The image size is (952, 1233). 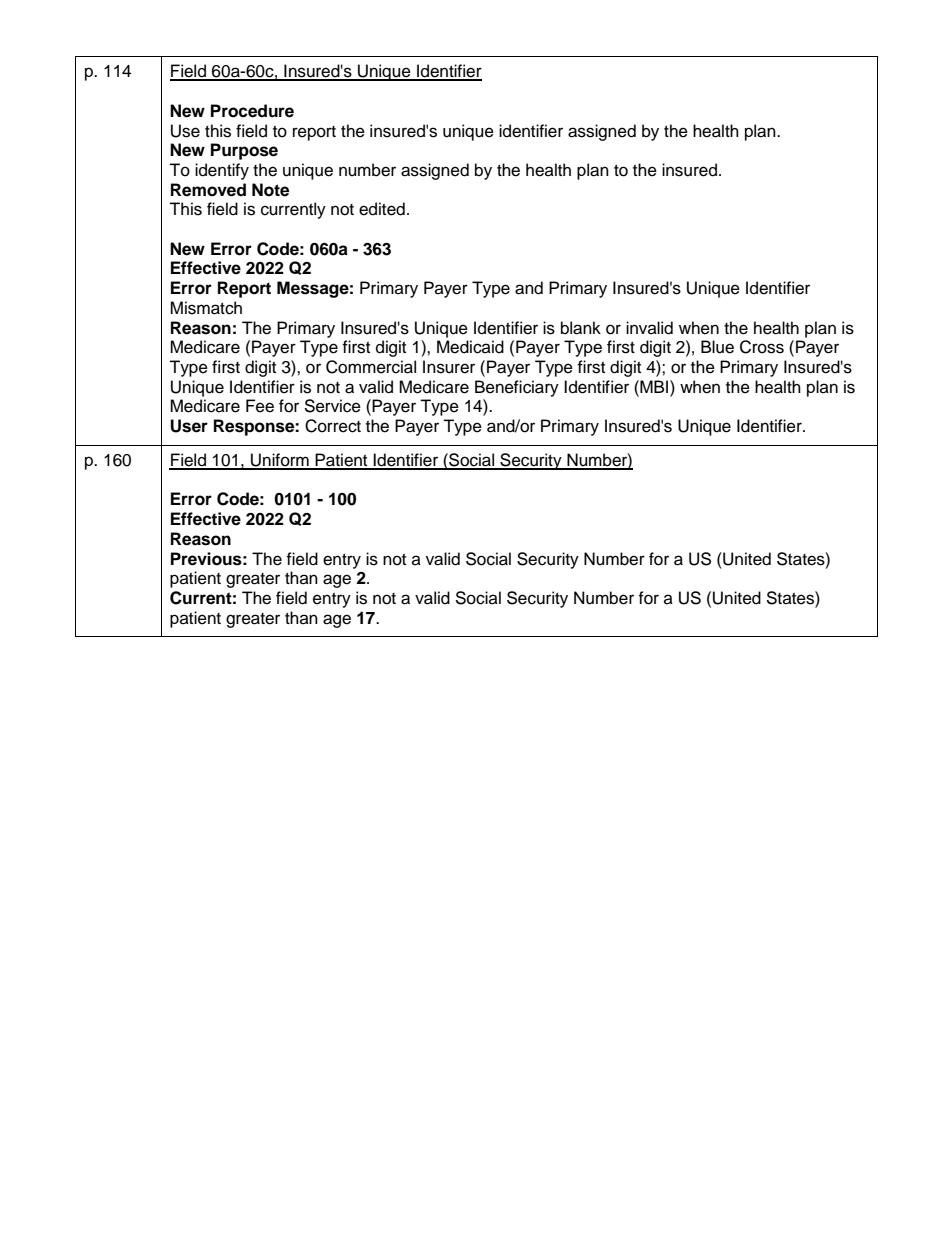 What do you see at coordinates (206, 308) in the screenshot?
I see `Mismatch` at bounding box center [206, 308].
